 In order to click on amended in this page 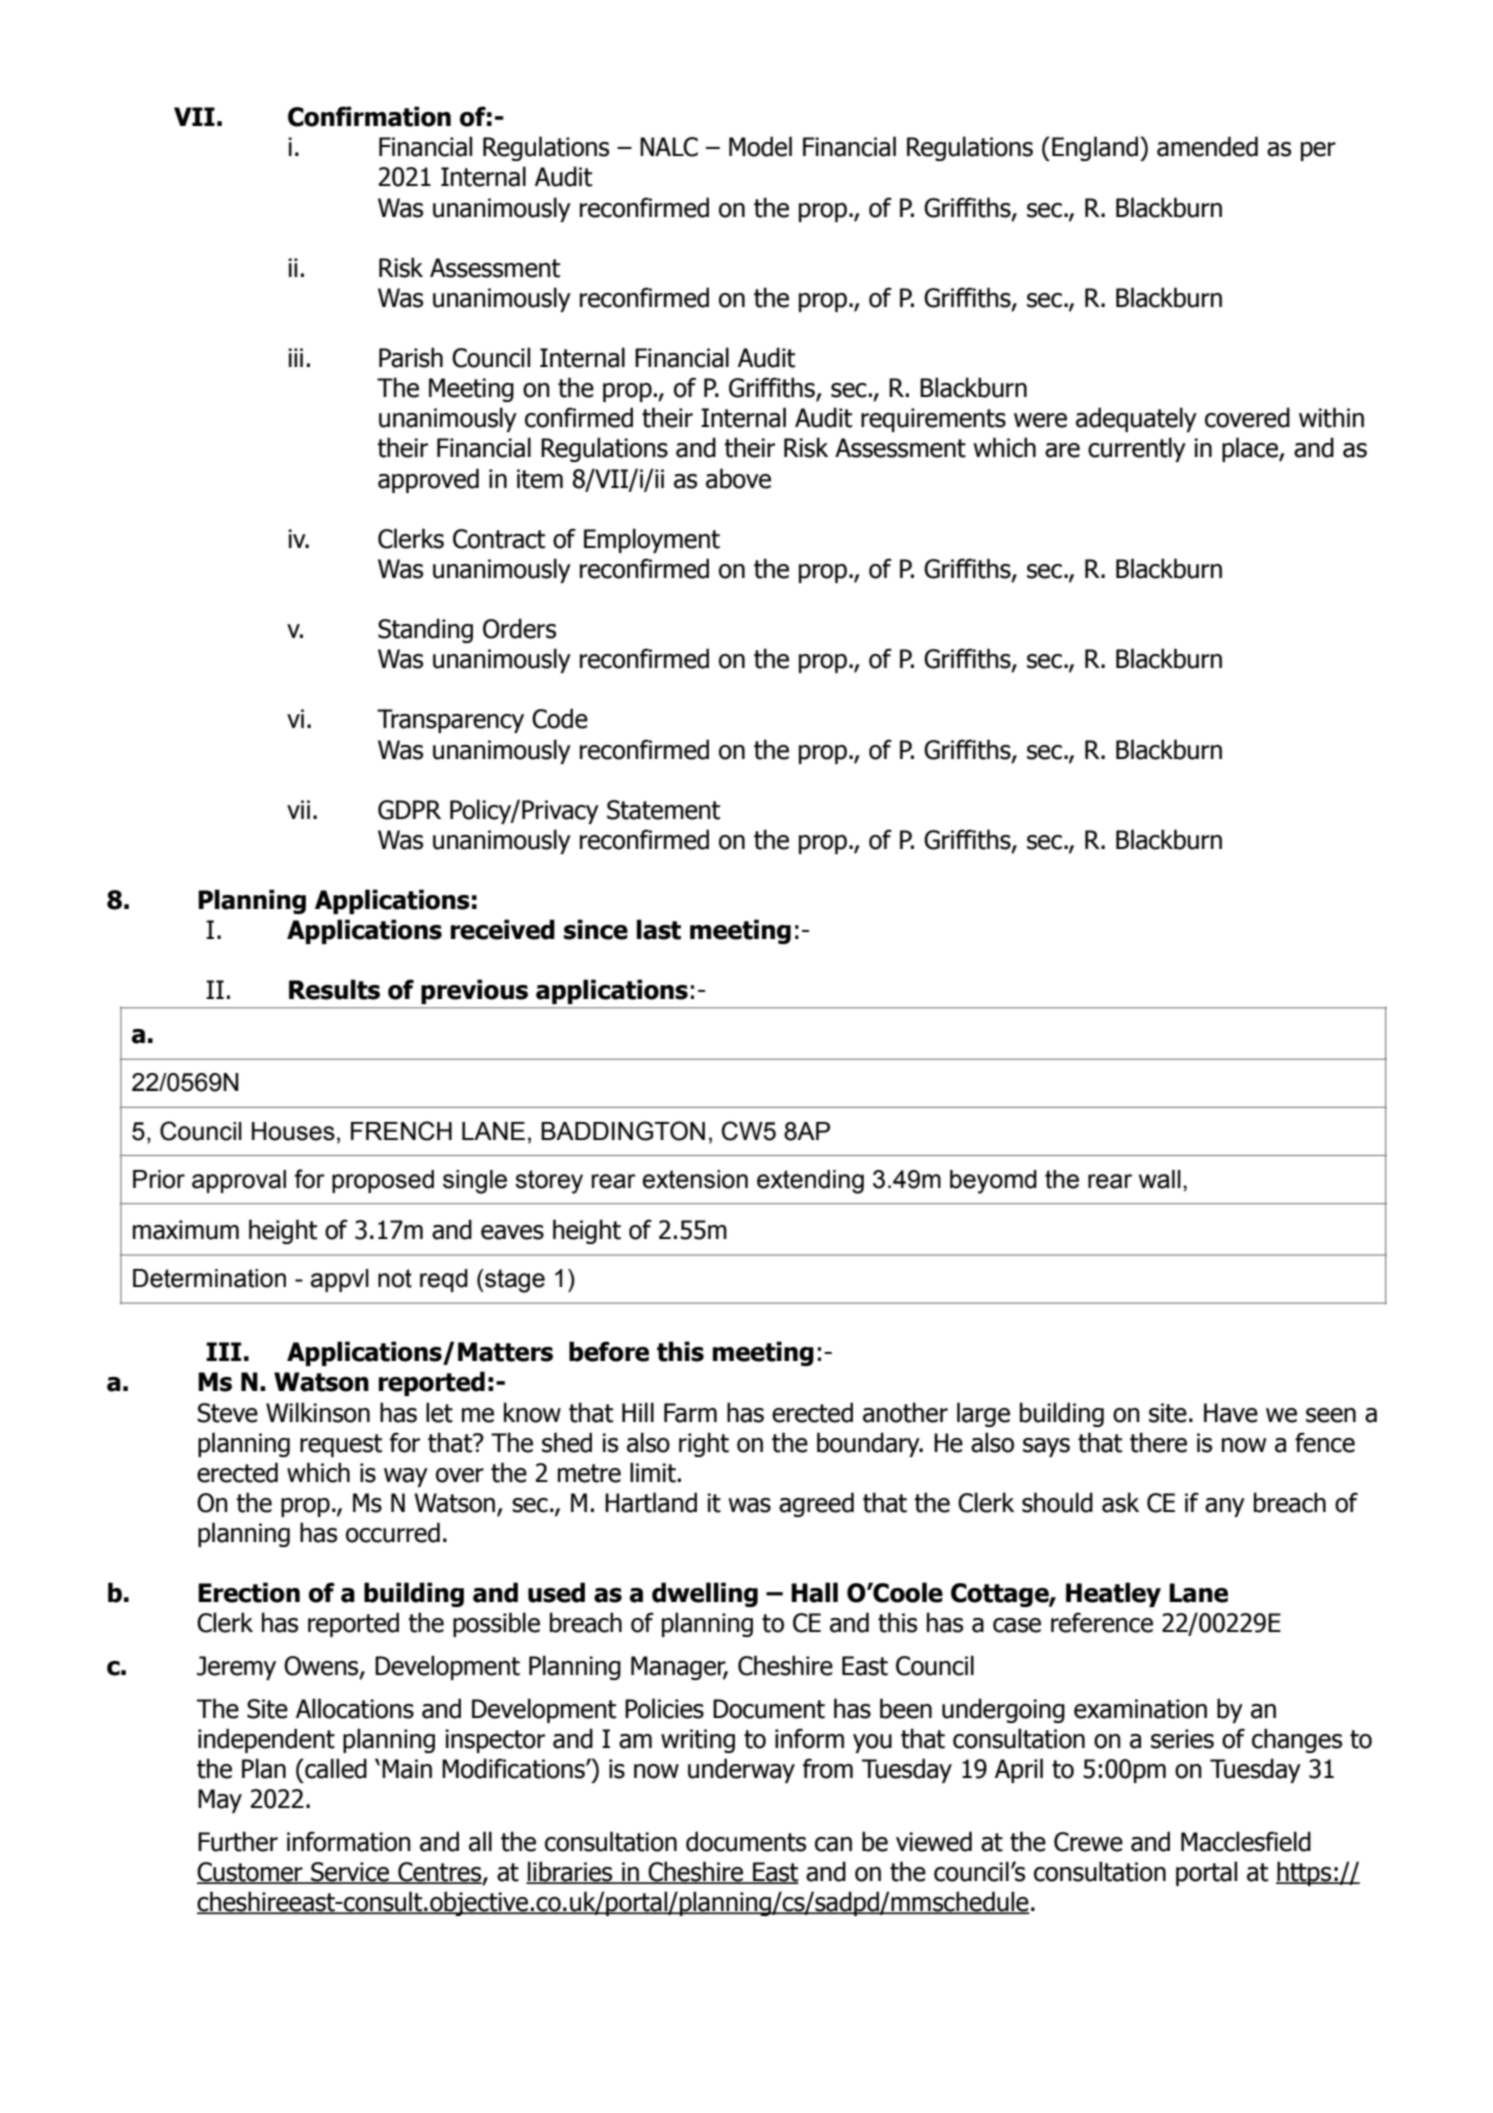, I will do `click(1207, 146)`.
